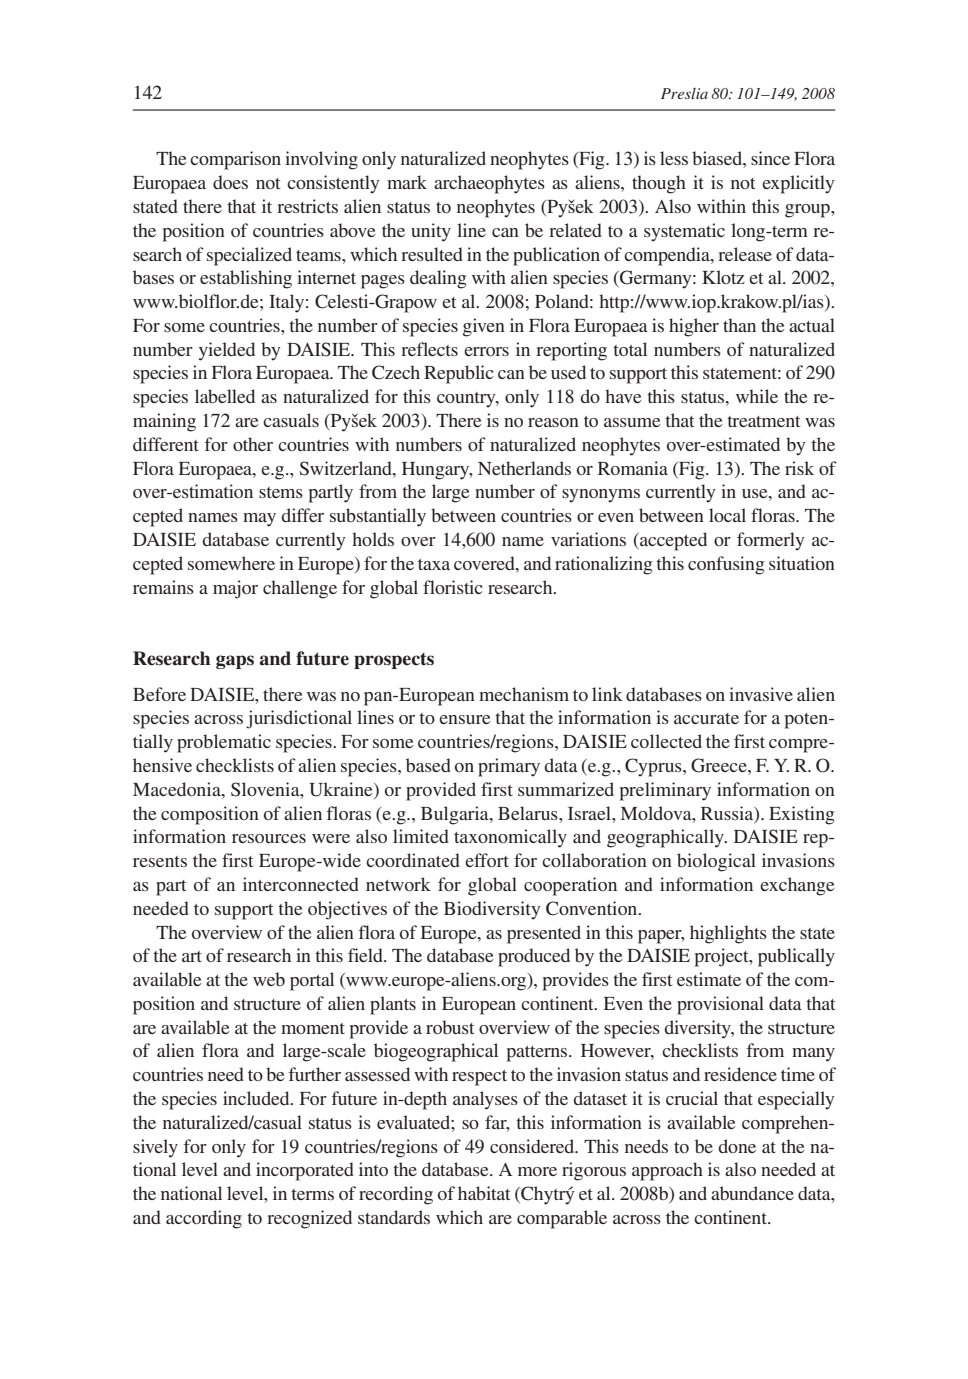 The image size is (968, 1379). Describe the element at coordinates (269, 838) in the document. I see `resources` at that location.
